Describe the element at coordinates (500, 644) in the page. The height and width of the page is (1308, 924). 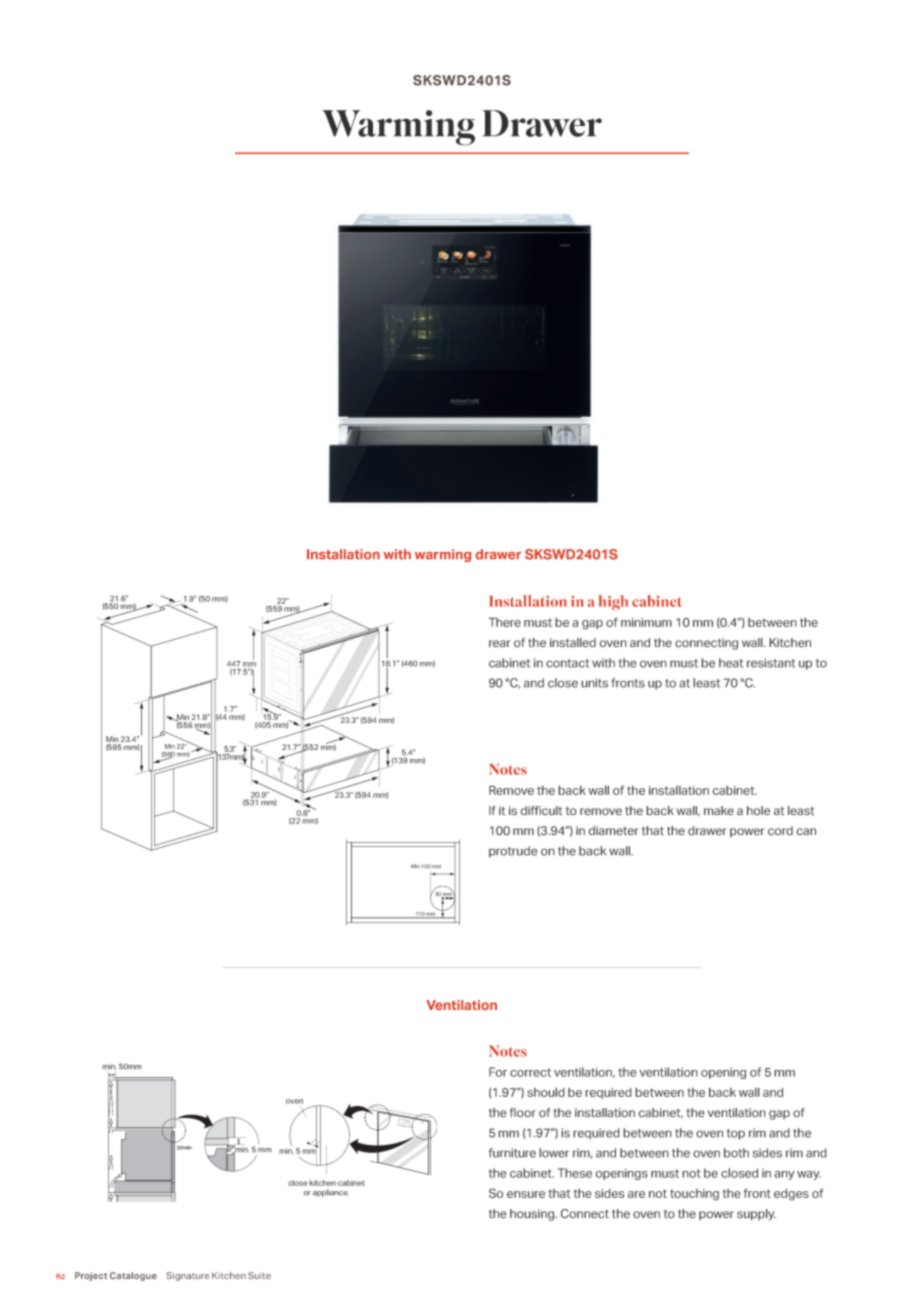
I see `rear` at that location.
